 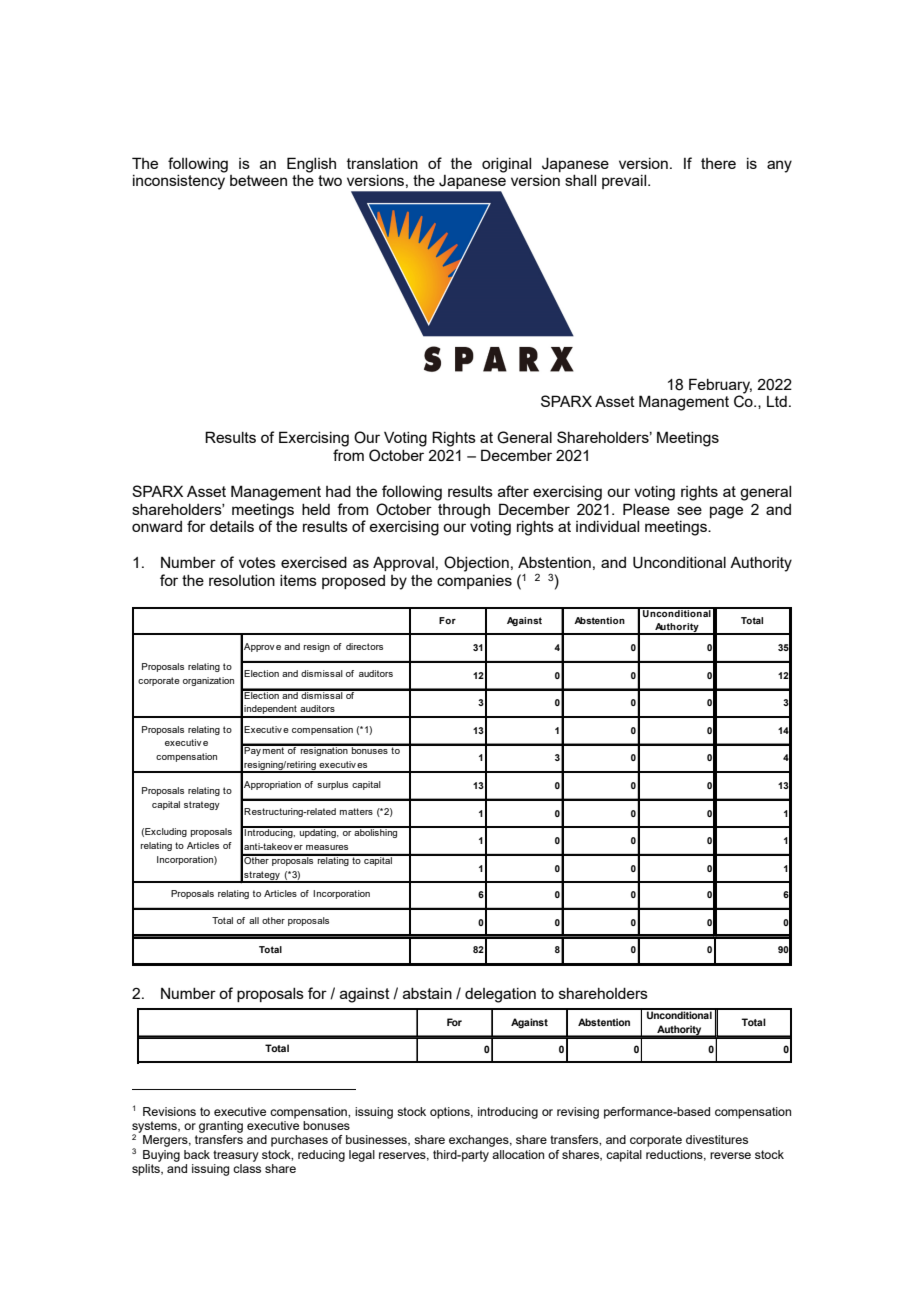 What do you see at coordinates (726, 512) in the image?
I see `page` at bounding box center [726, 512].
